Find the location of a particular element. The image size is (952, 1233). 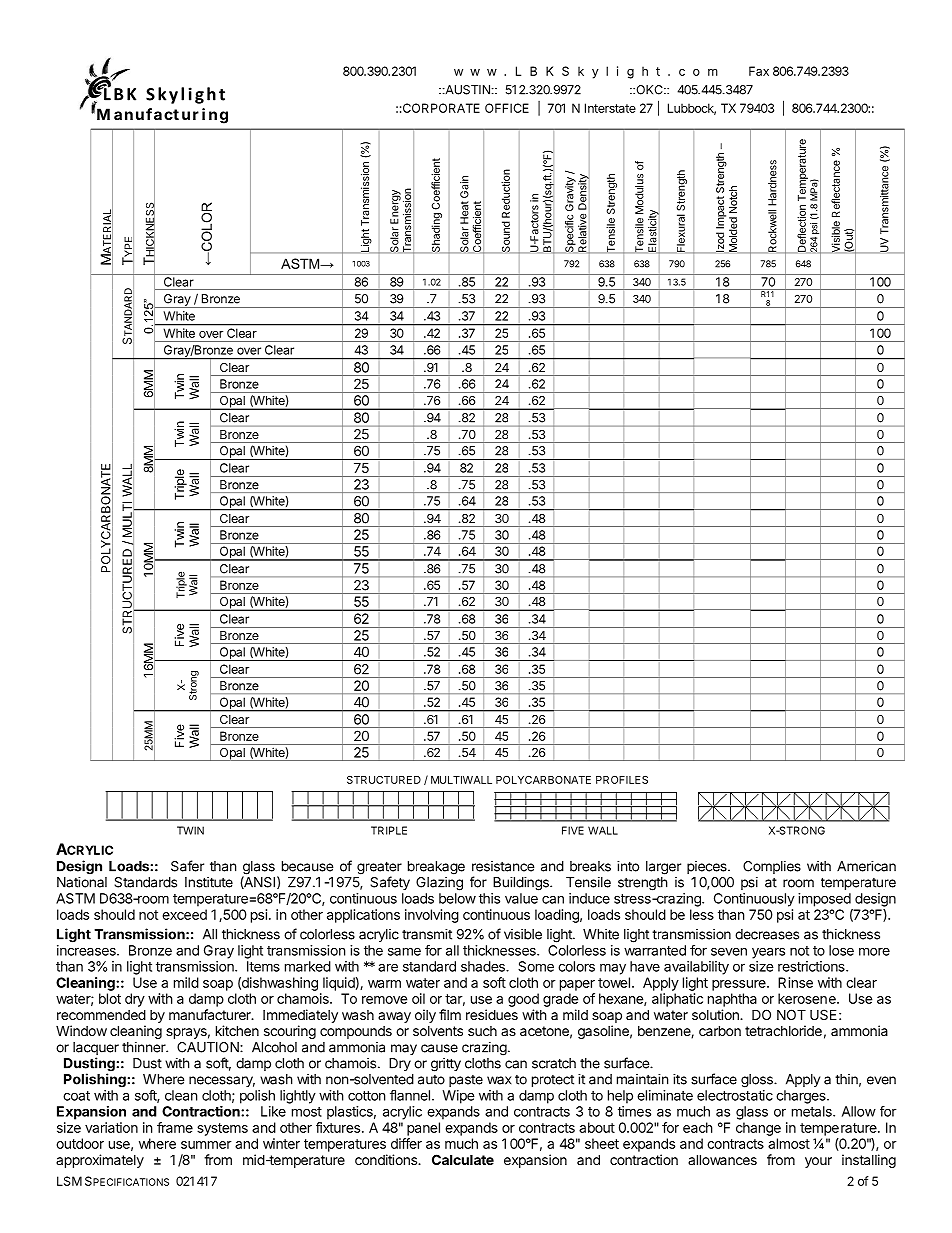

exceed is located at coordinates (184, 914).
